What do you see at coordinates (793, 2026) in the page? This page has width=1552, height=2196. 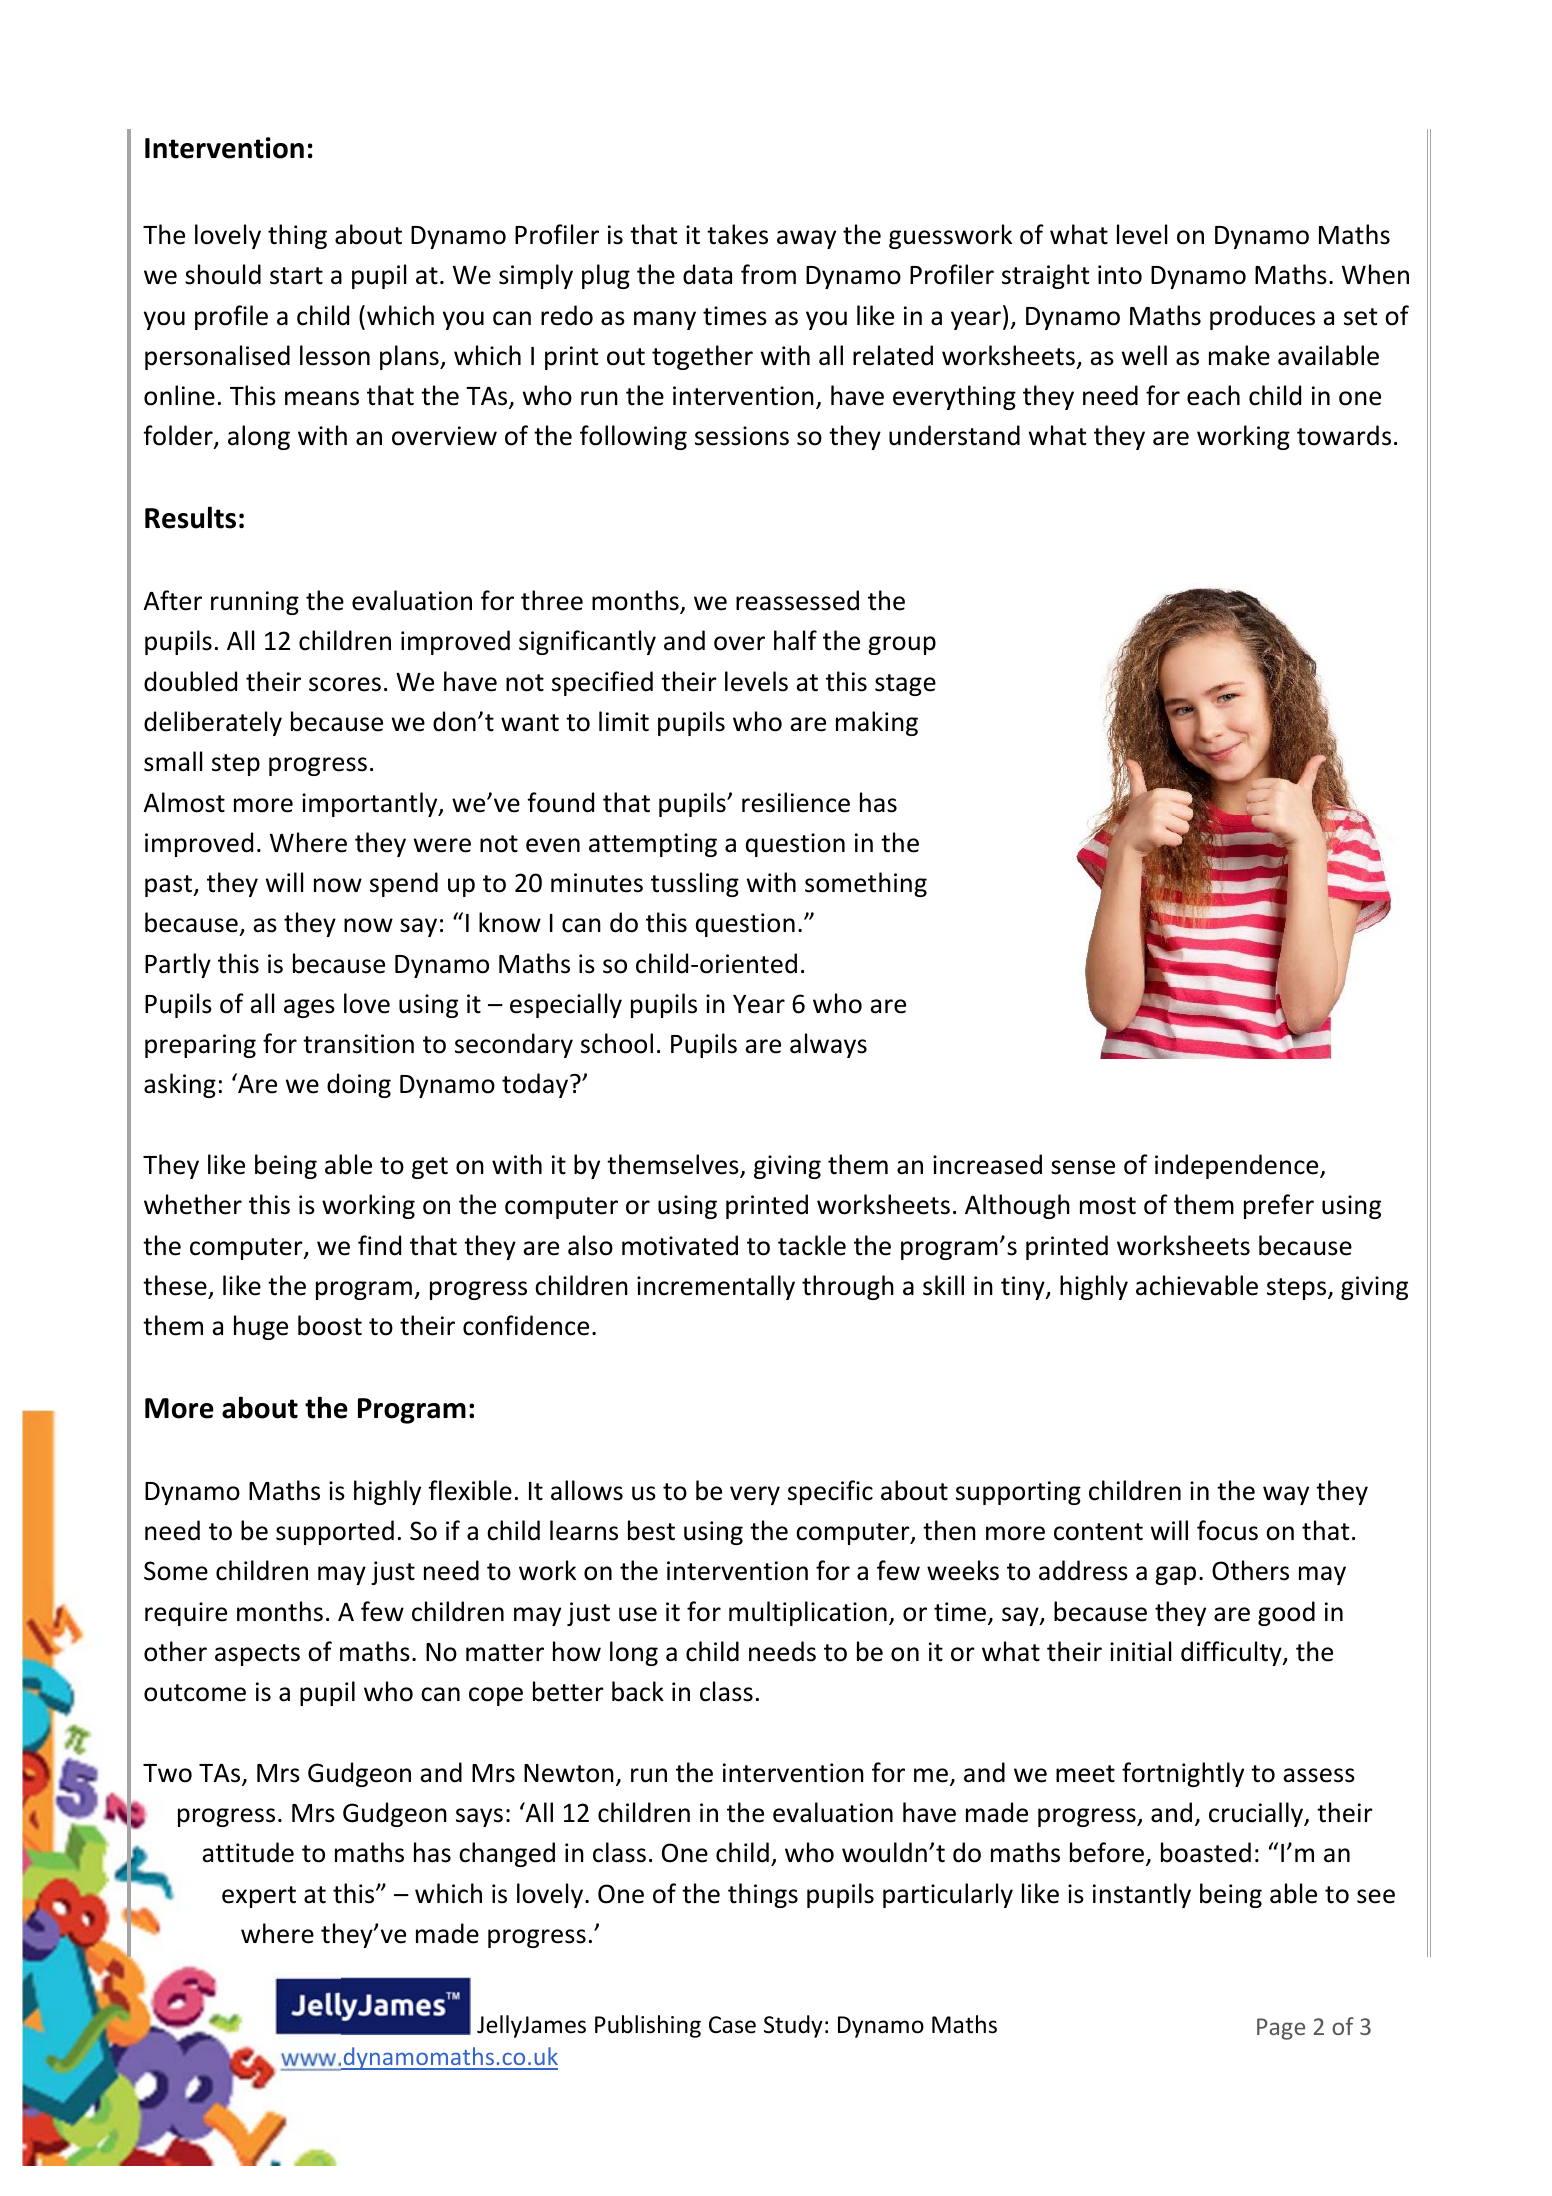 I see `Study` at bounding box center [793, 2026].
